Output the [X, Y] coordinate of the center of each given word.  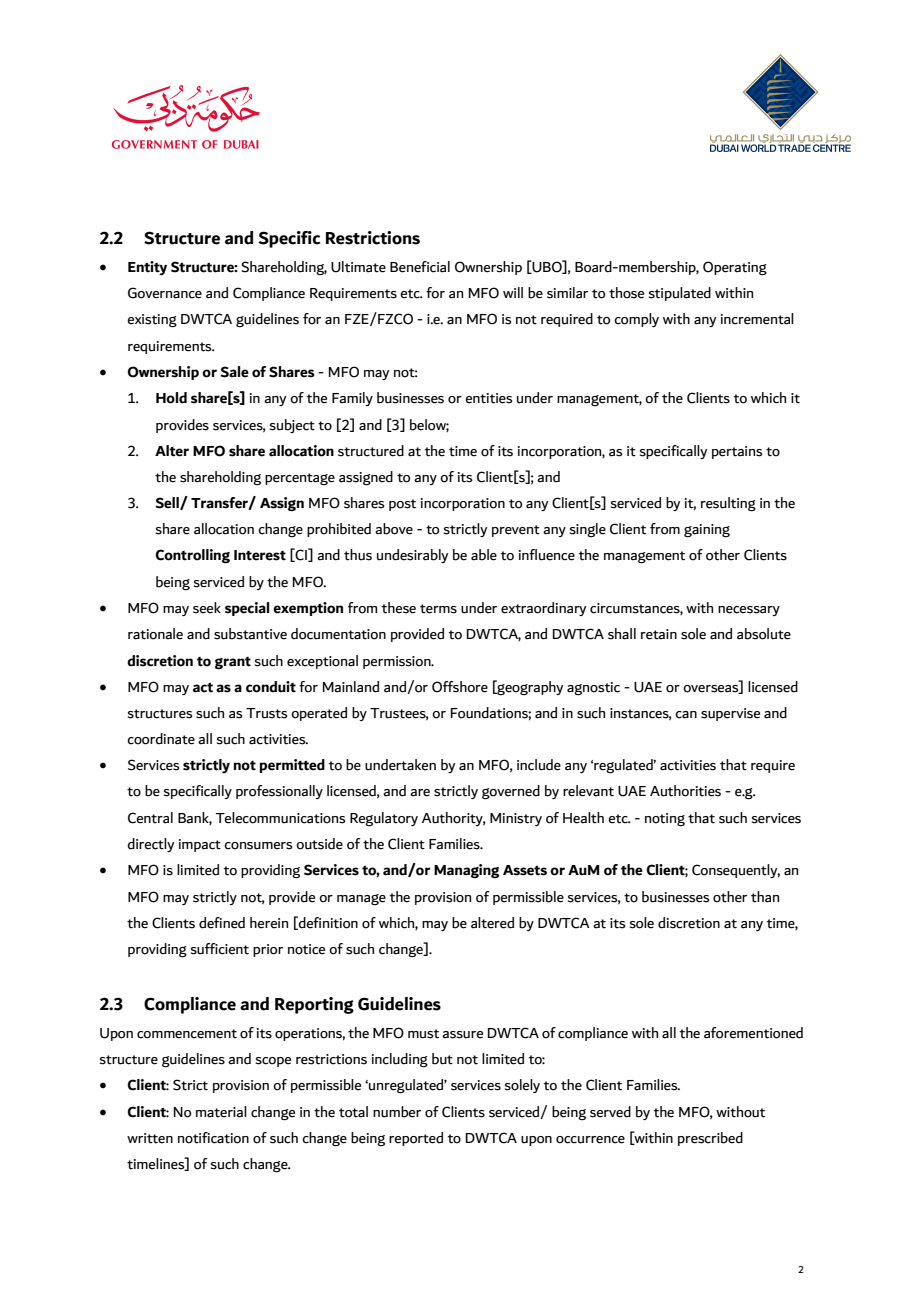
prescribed [710, 1139]
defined [222, 923]
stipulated [680, 294]
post [402, 505]
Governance [165, 293]
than [765, 897]
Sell [168, 503]
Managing [466, 871]
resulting [728, 504]
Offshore [460, 687]
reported [416, 1139]
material [221, 1112]
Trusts [266, 713]
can [686, 715]
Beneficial [420, 267]
